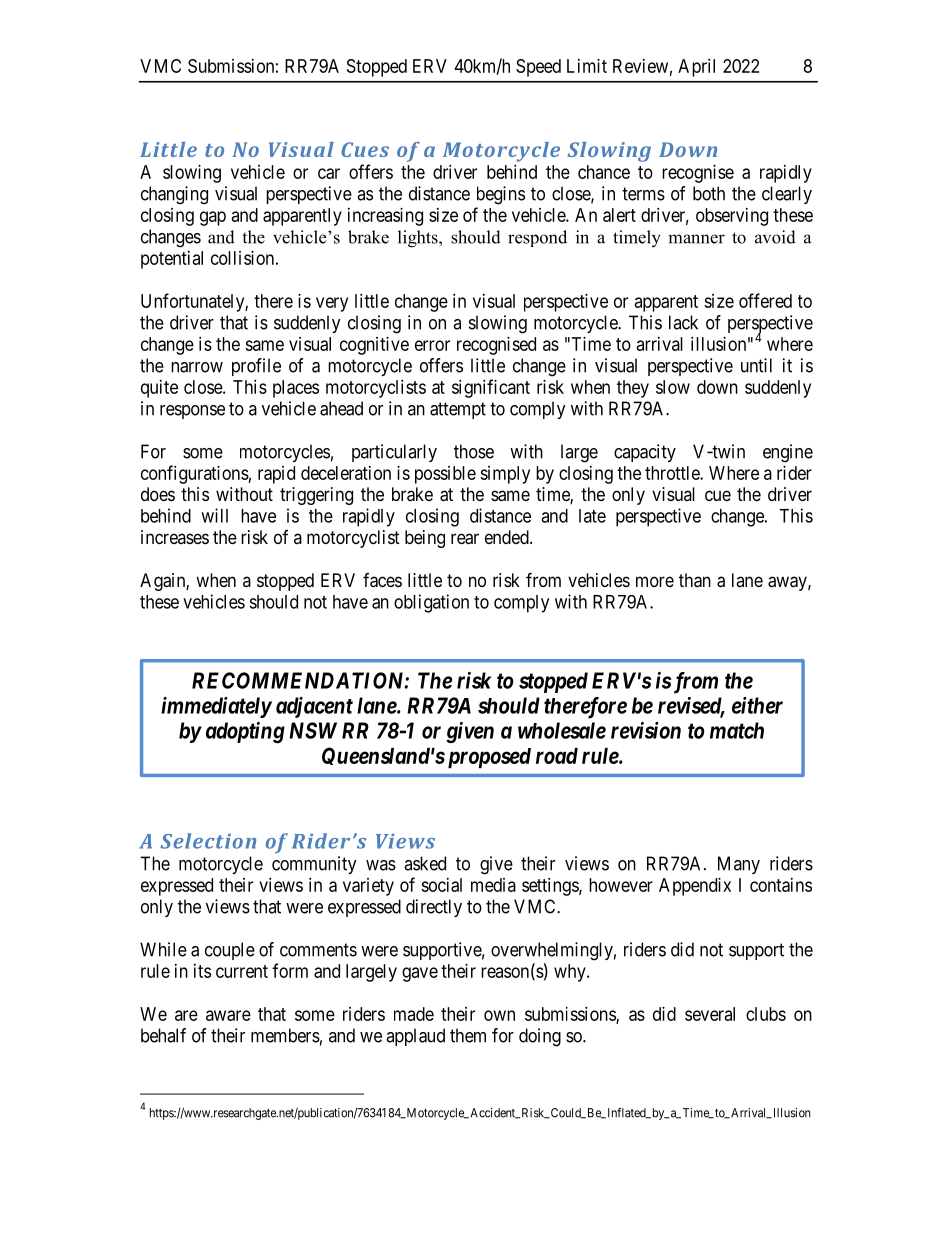  What do you see at coordinates (696, 68) in the screenshot?
I see `April` at bounding box center [696, 68].
